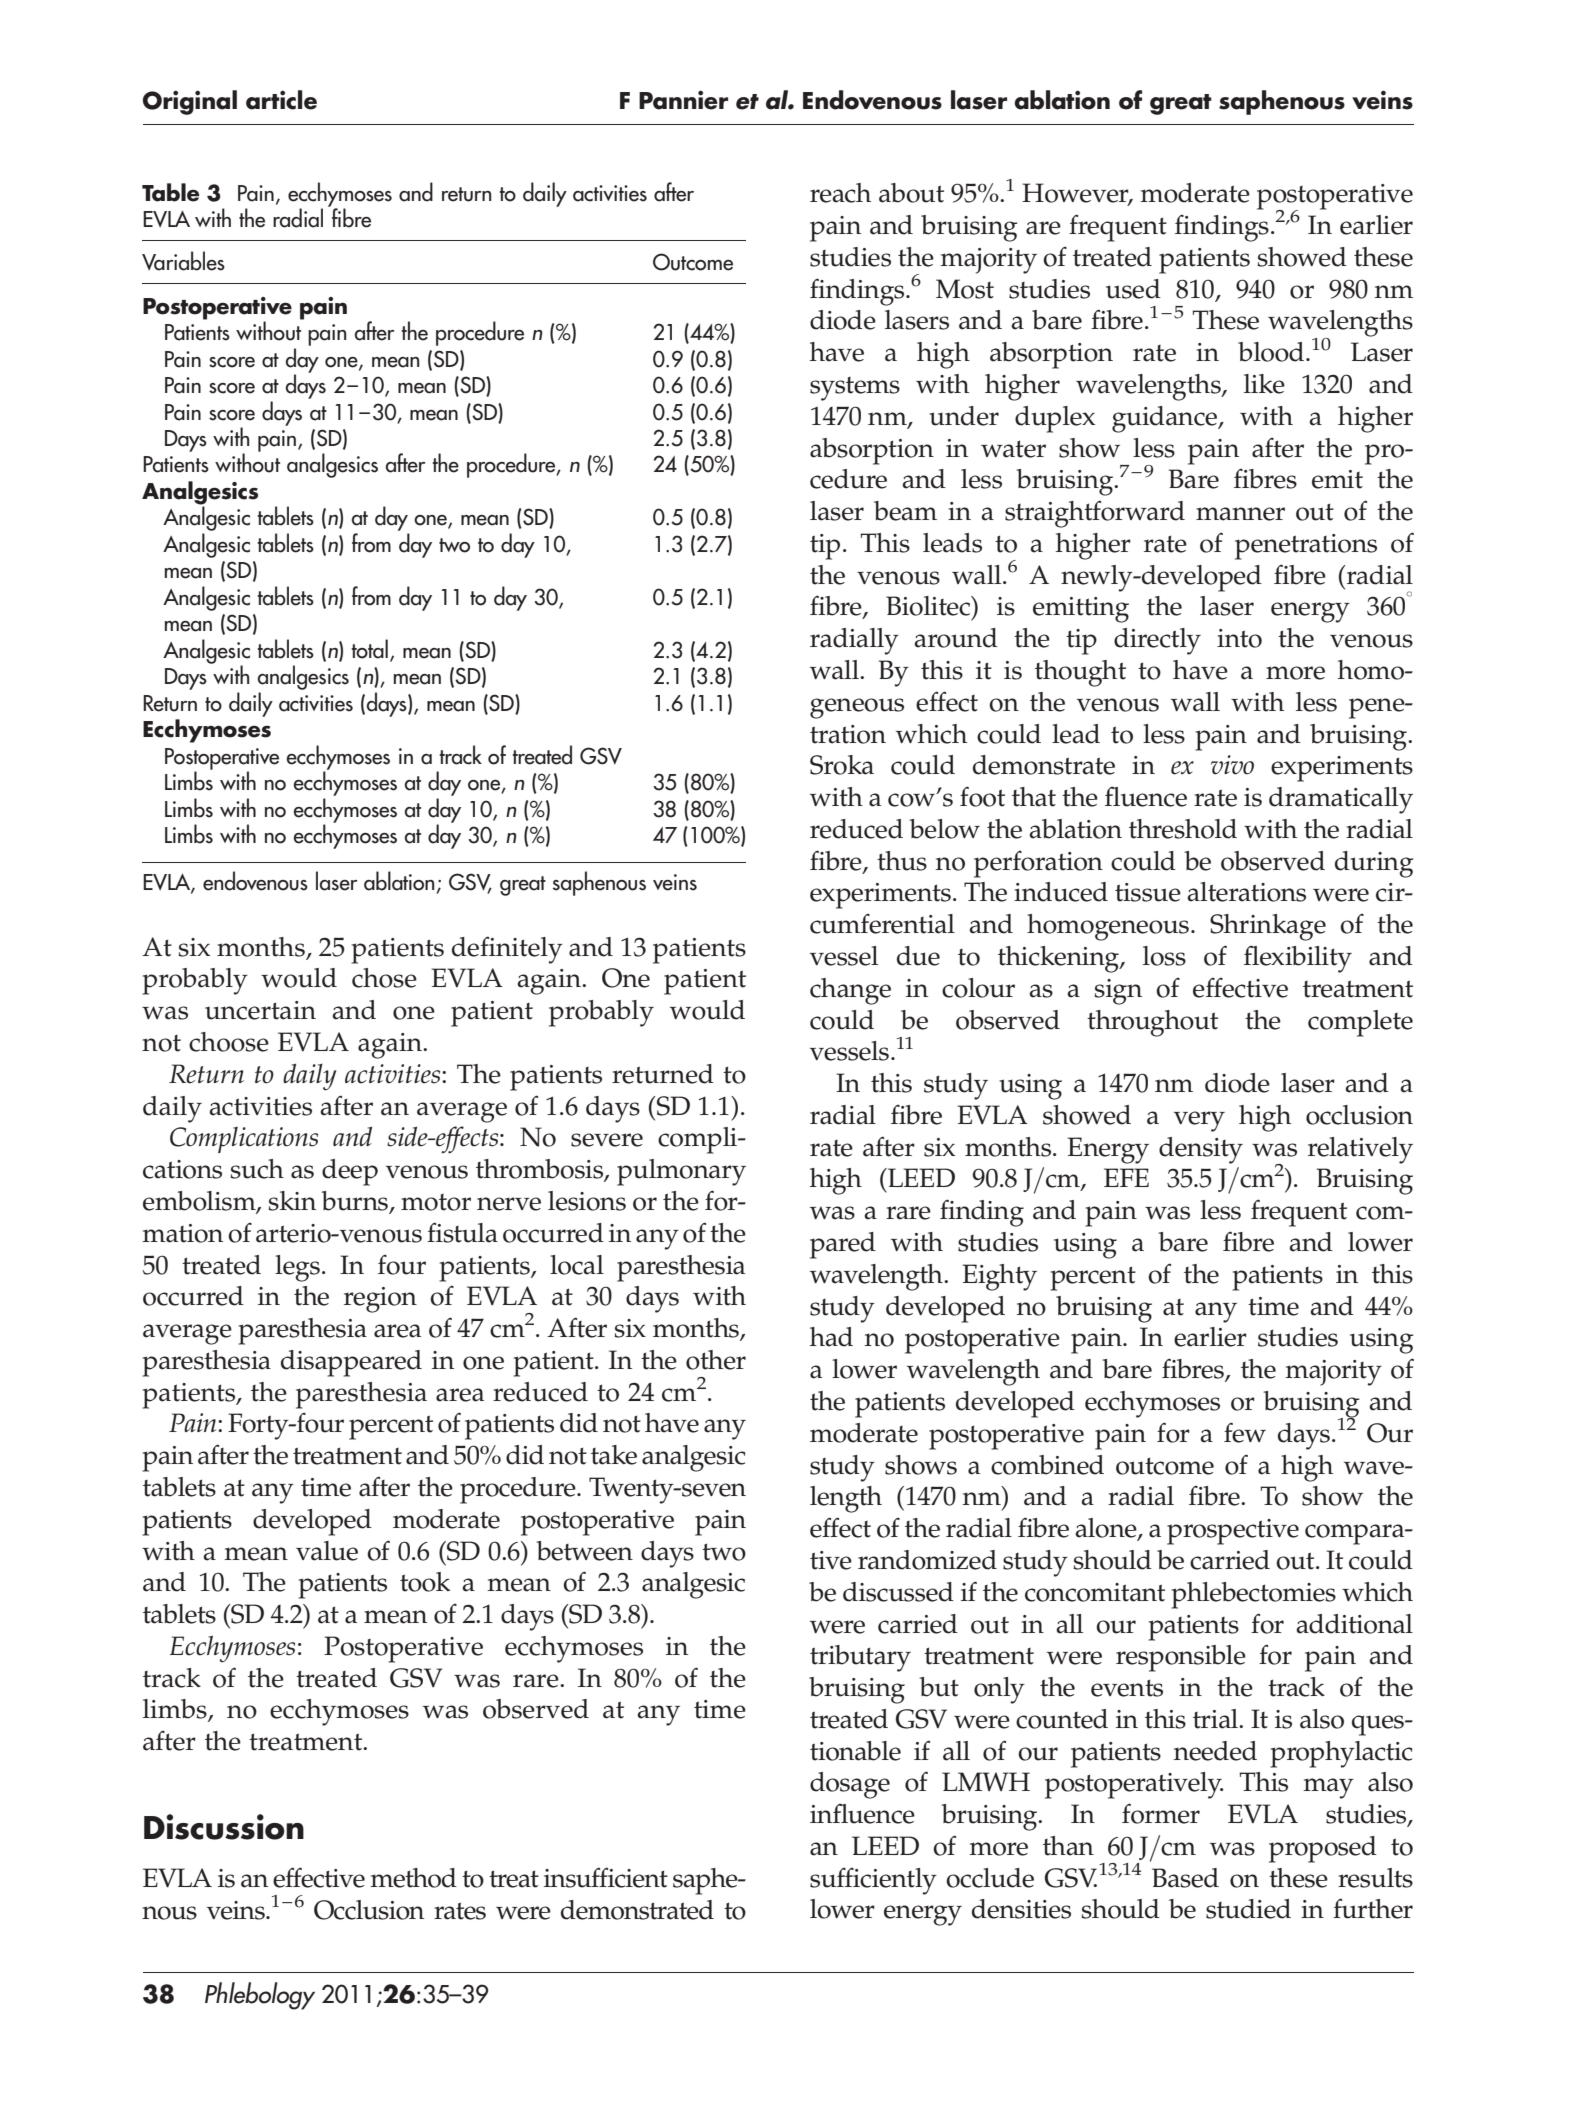  What do you see at coordinates (1245, 1432) in the screenshot?
I see `few` at bounding box center [1245, 1432].
